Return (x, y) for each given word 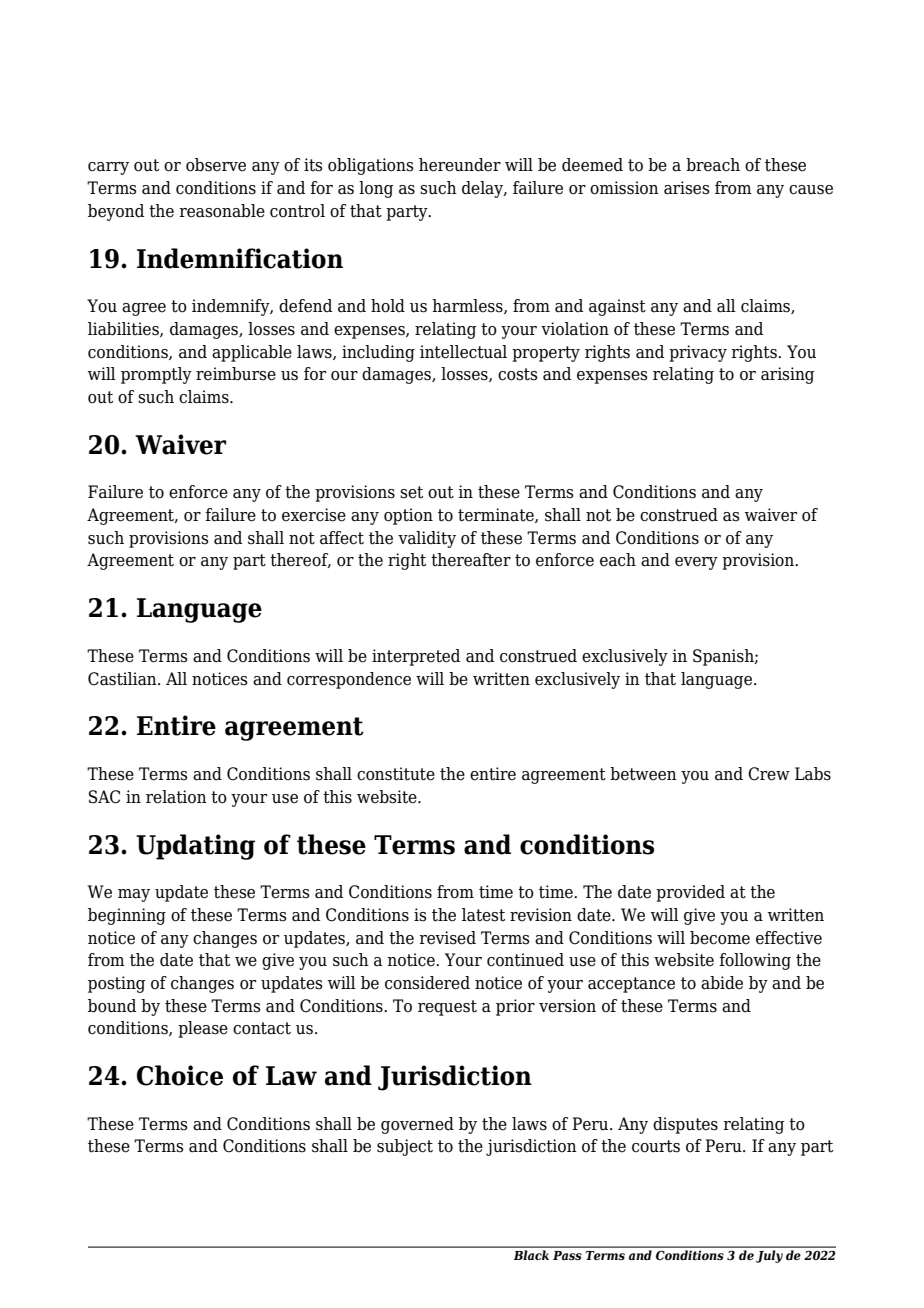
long (376, 189)
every (696, 563)
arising (787, 375)
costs (518, 374)
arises (687, 188)
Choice (180, 1075)
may (134, 895)
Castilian (123, 679)
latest (483, 915)
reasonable (222, 211)
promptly (156, 375)
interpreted (416, 657)
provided (690, 893)
